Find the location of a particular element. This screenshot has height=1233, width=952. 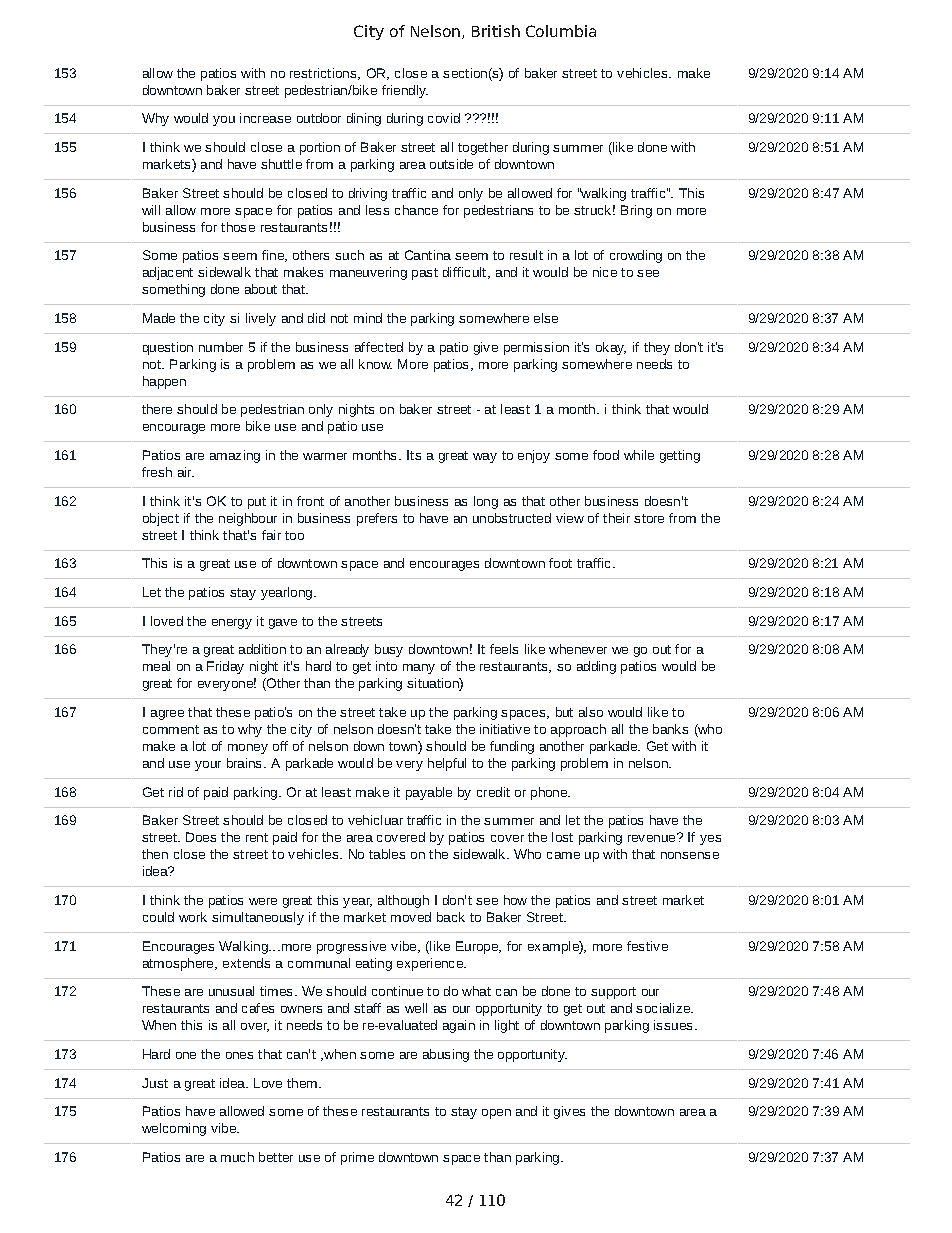

friendly is located at coordinates (405, 91).
